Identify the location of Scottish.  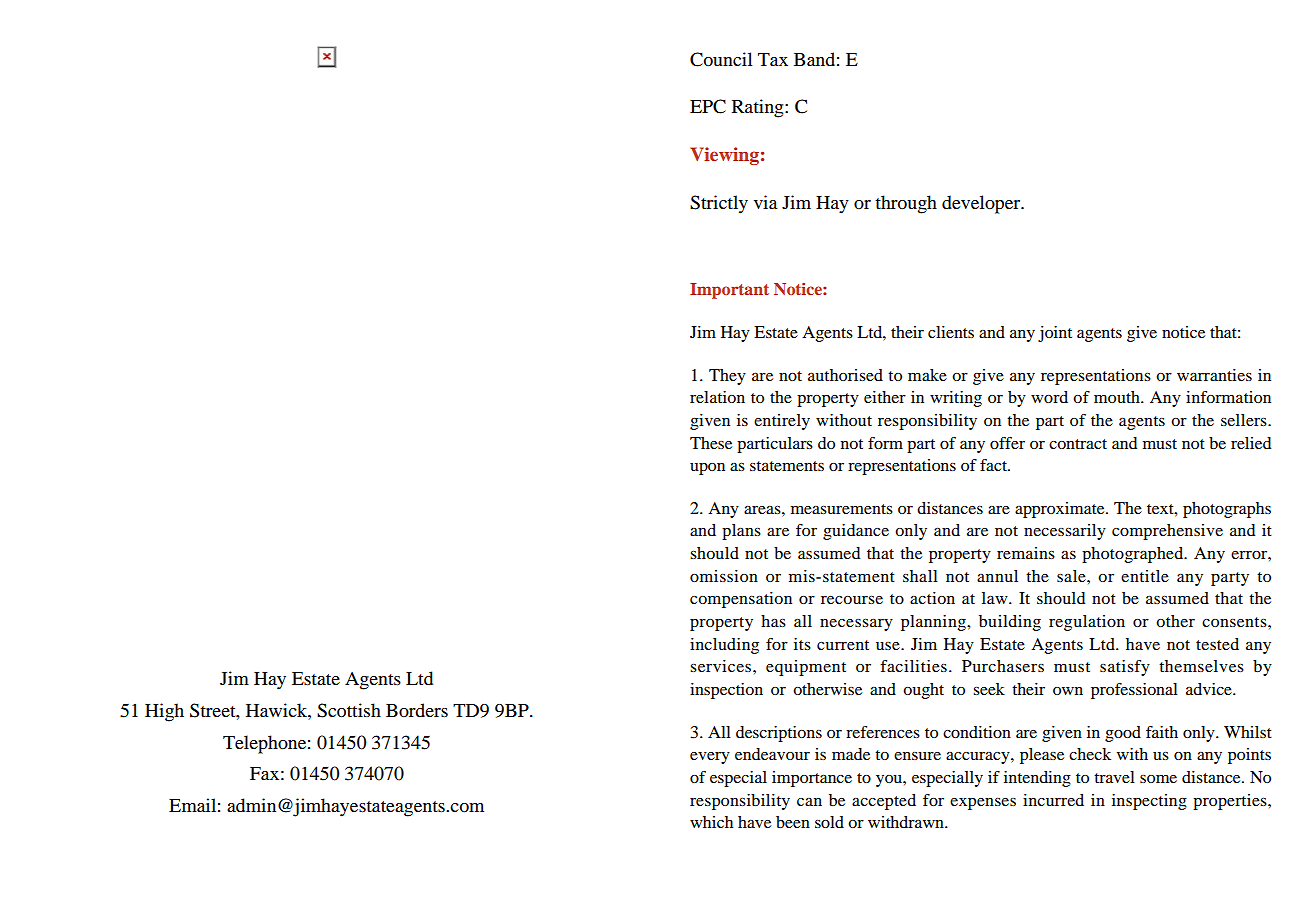
(349, 710).
